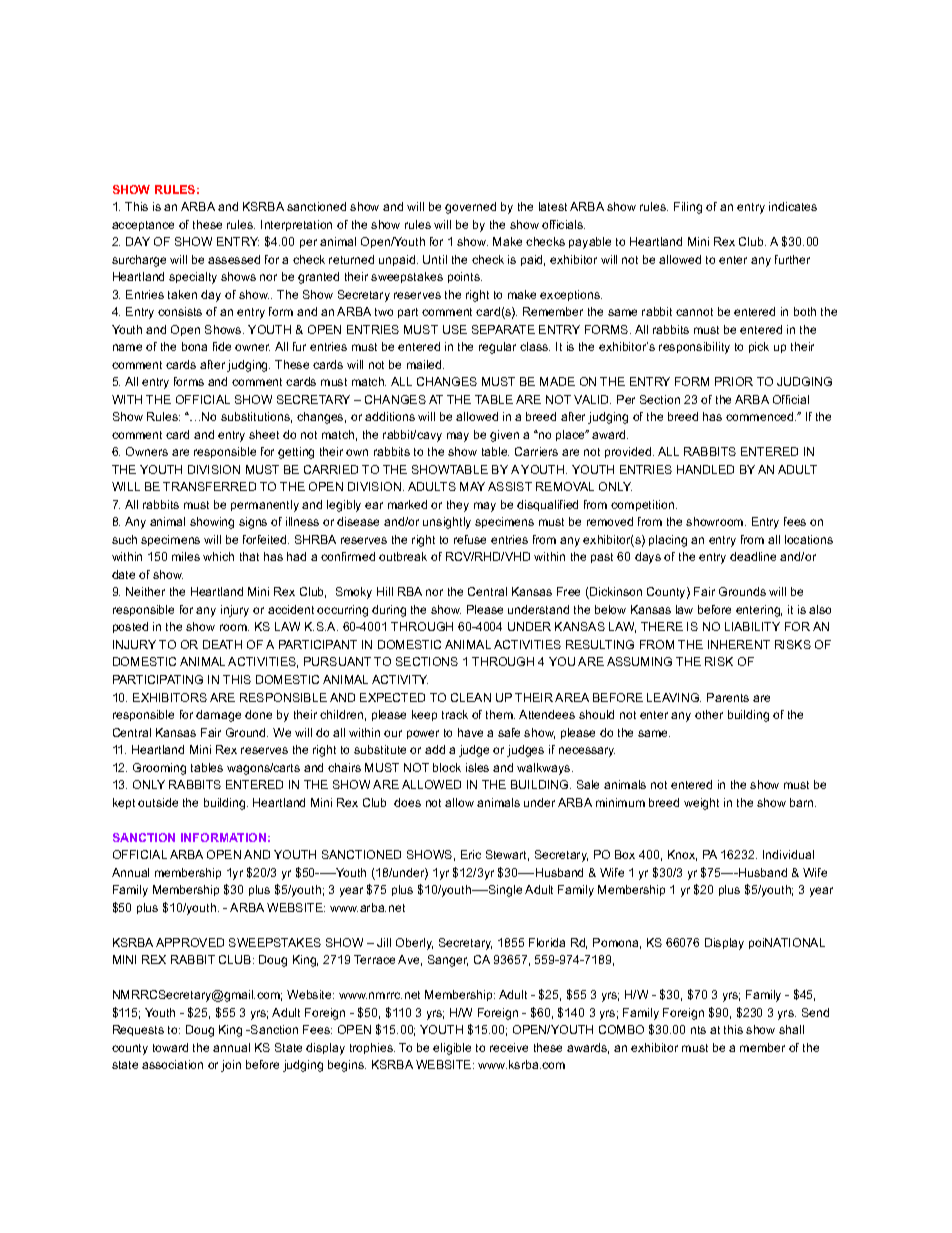 This screenshot has height=1233, width=952. I want to click on toward, so click(170, 1047).
